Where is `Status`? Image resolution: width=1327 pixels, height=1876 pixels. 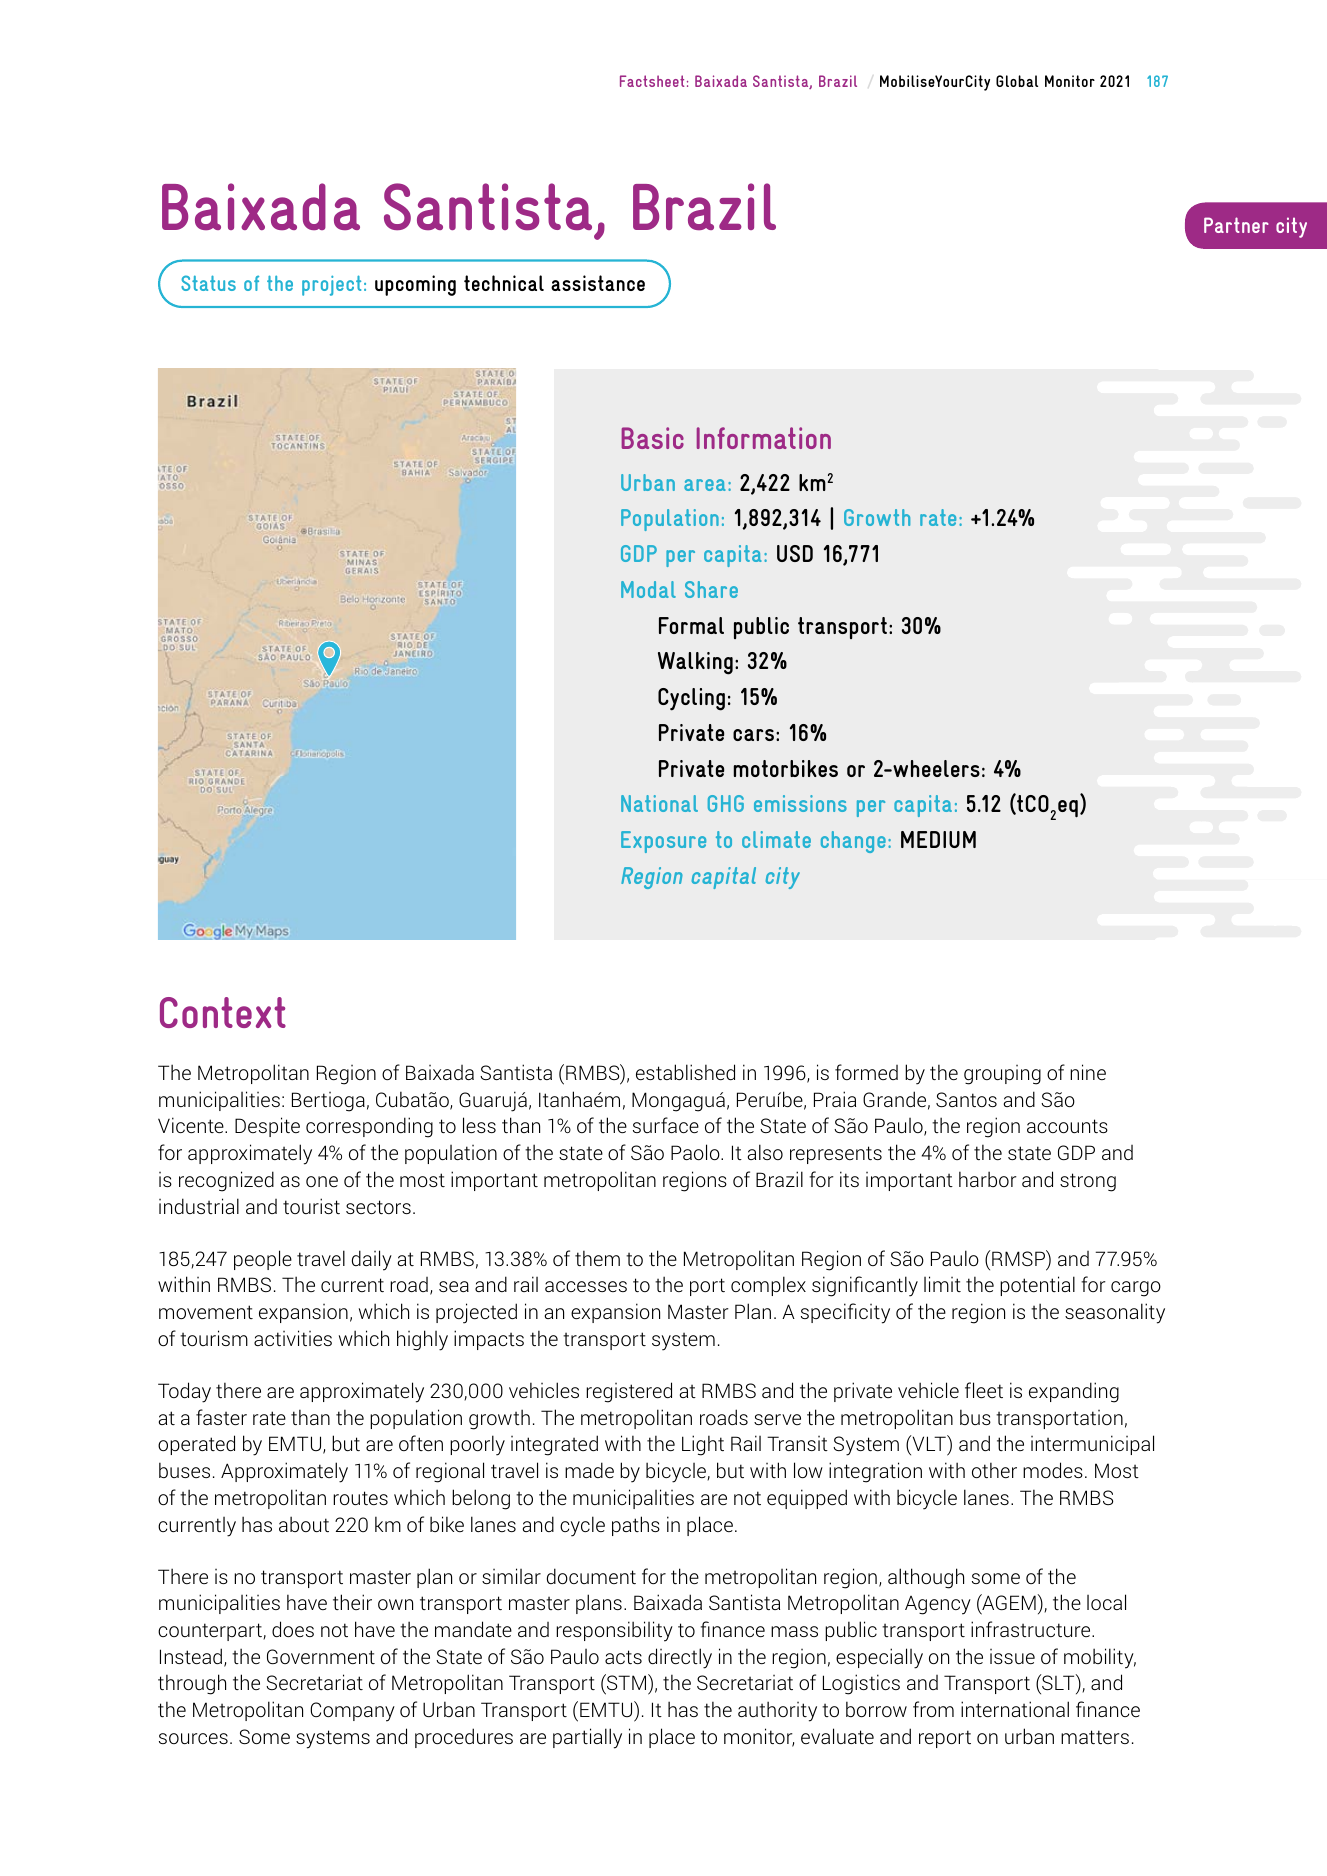
Status is located at coordinates (208, 283).
